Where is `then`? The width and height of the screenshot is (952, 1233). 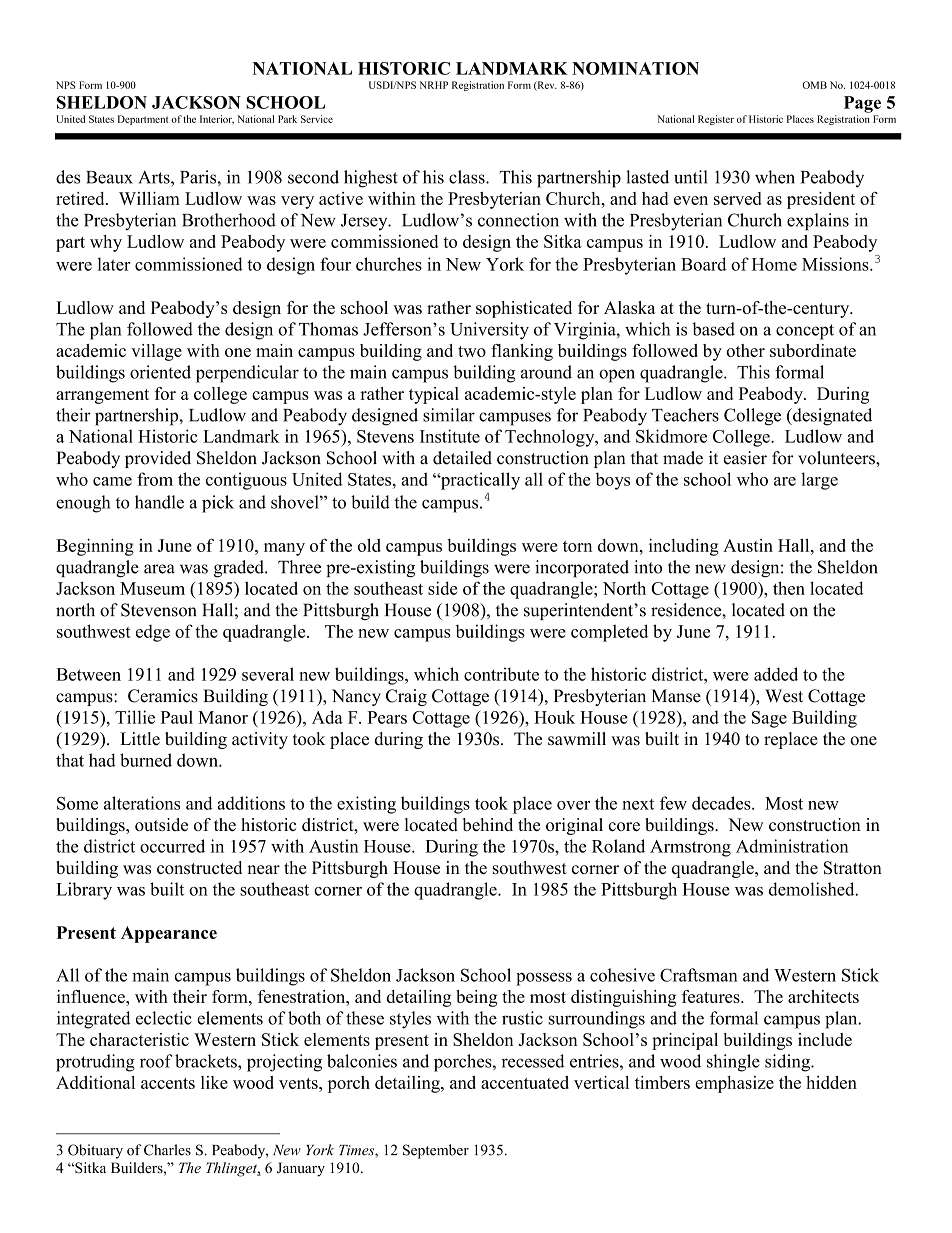 then is located at coordinates (789, 588).
